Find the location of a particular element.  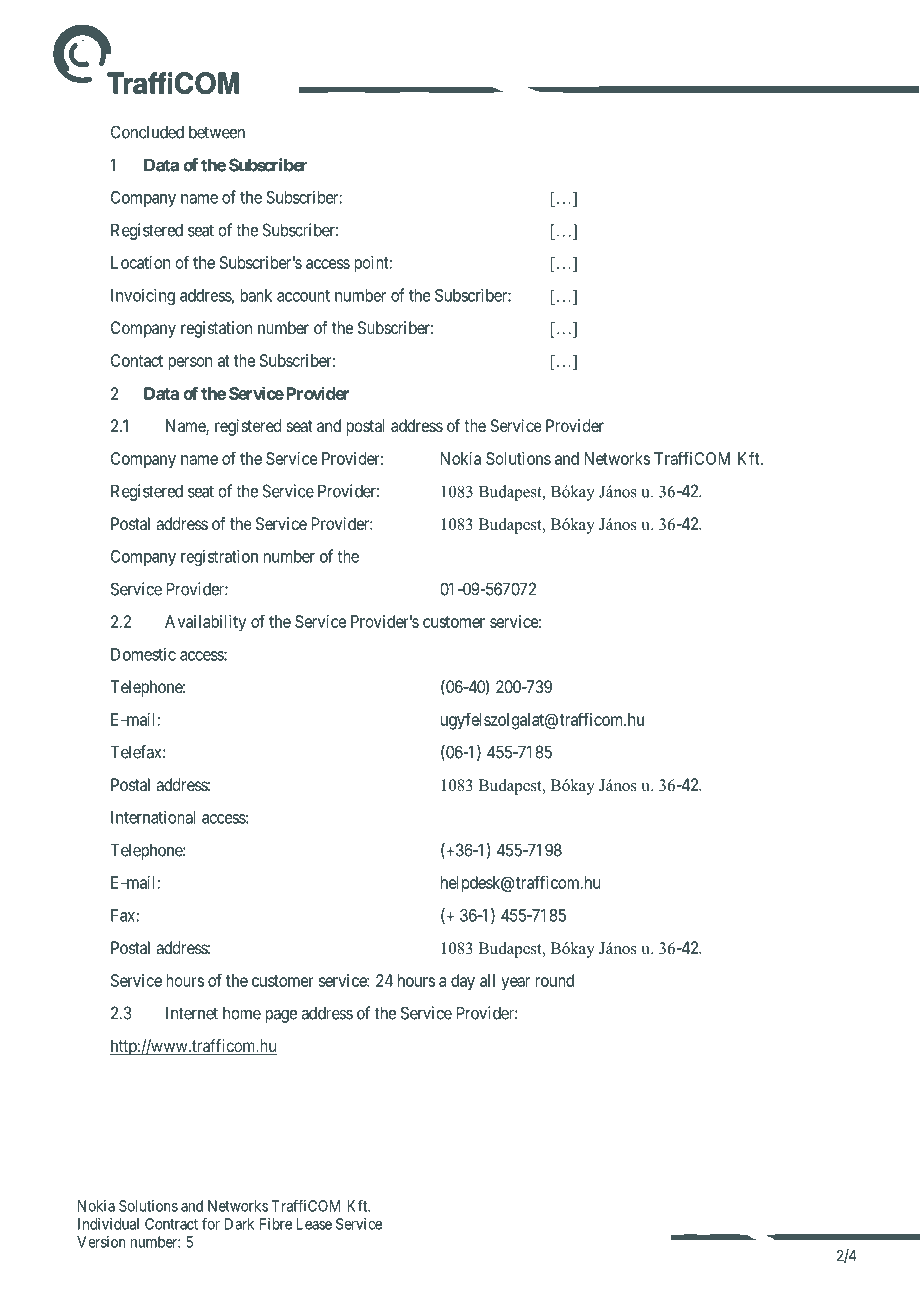

Lease is located at coordinates (314, 1224).
